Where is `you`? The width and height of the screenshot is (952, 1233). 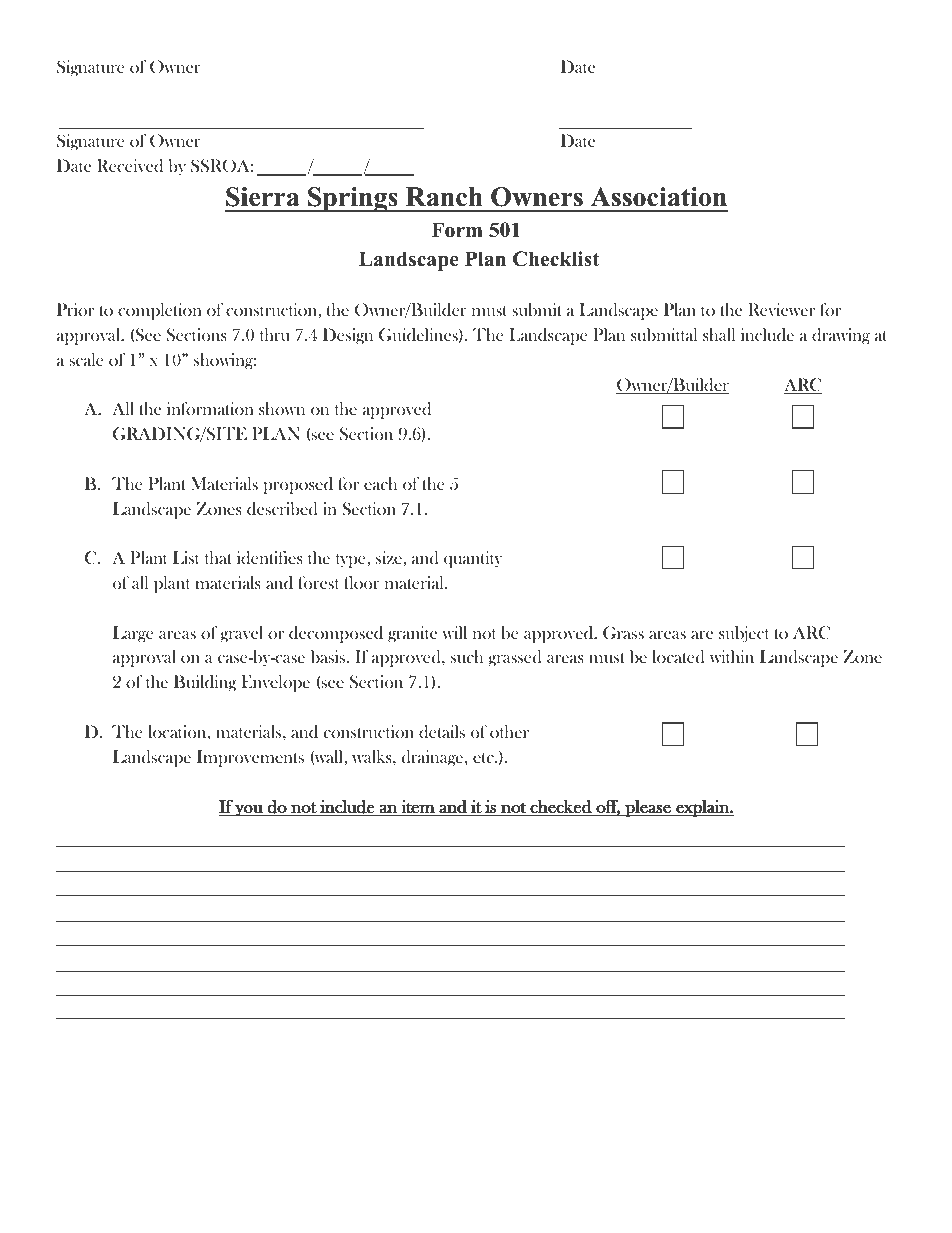
you is located at coordinates (249, 810).
